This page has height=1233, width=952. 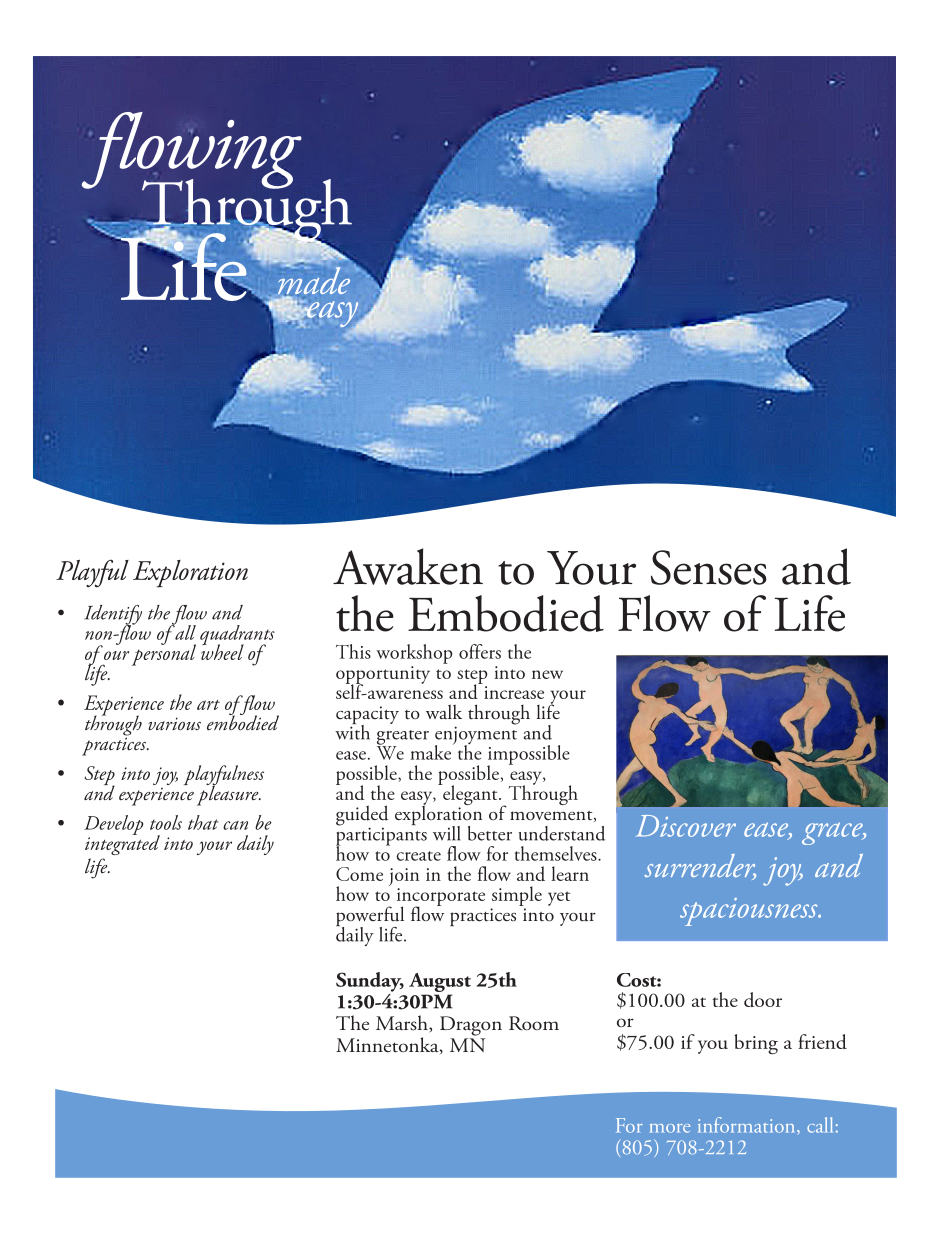 What do you see at coordinates (480, 651) in the page?
I see `offers` at bounding box center [480, 651].
